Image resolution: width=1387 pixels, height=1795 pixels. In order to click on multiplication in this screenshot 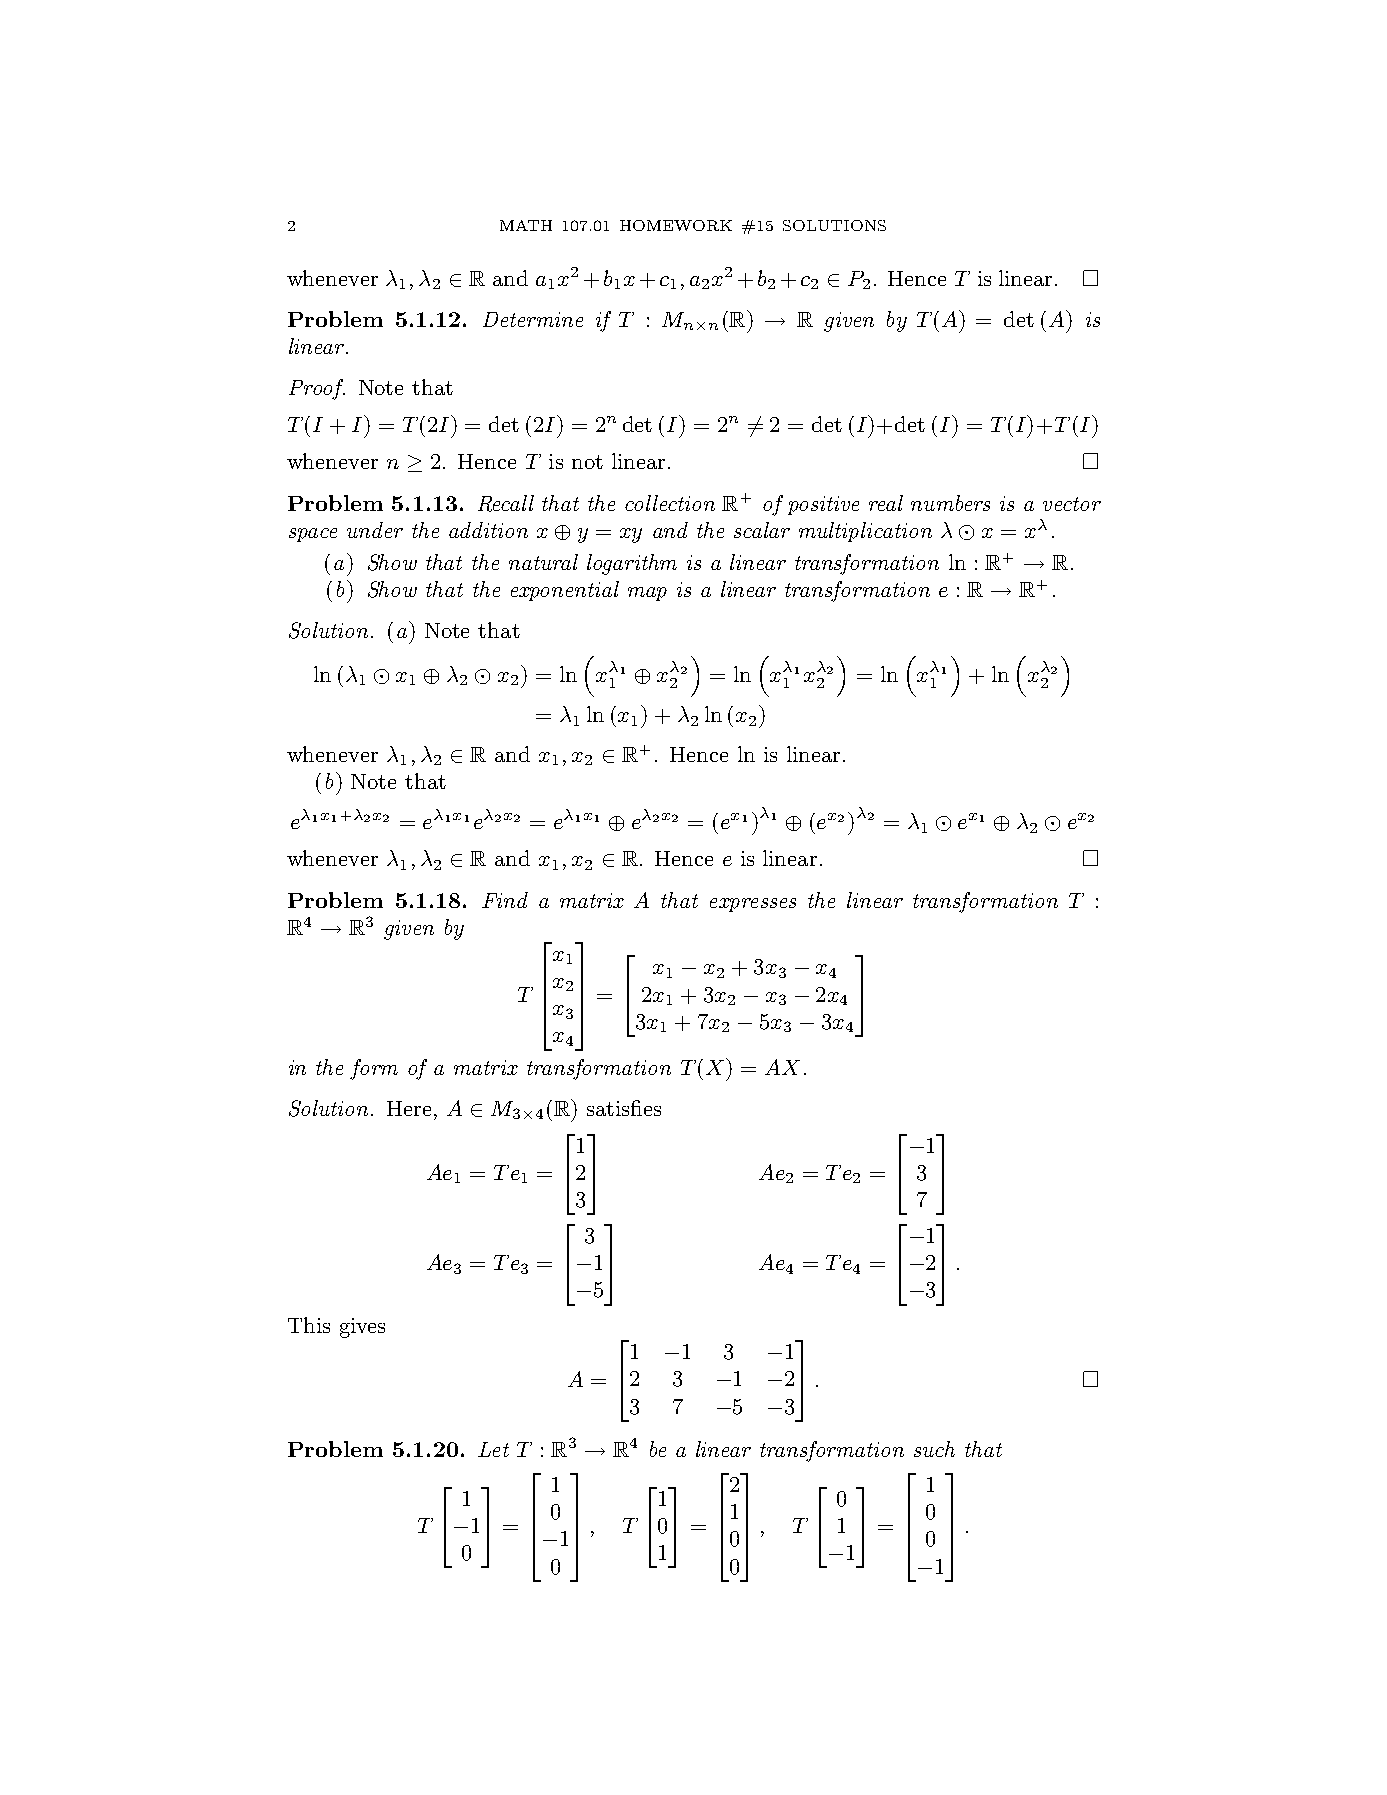, I will do `click(865, 532)`.
